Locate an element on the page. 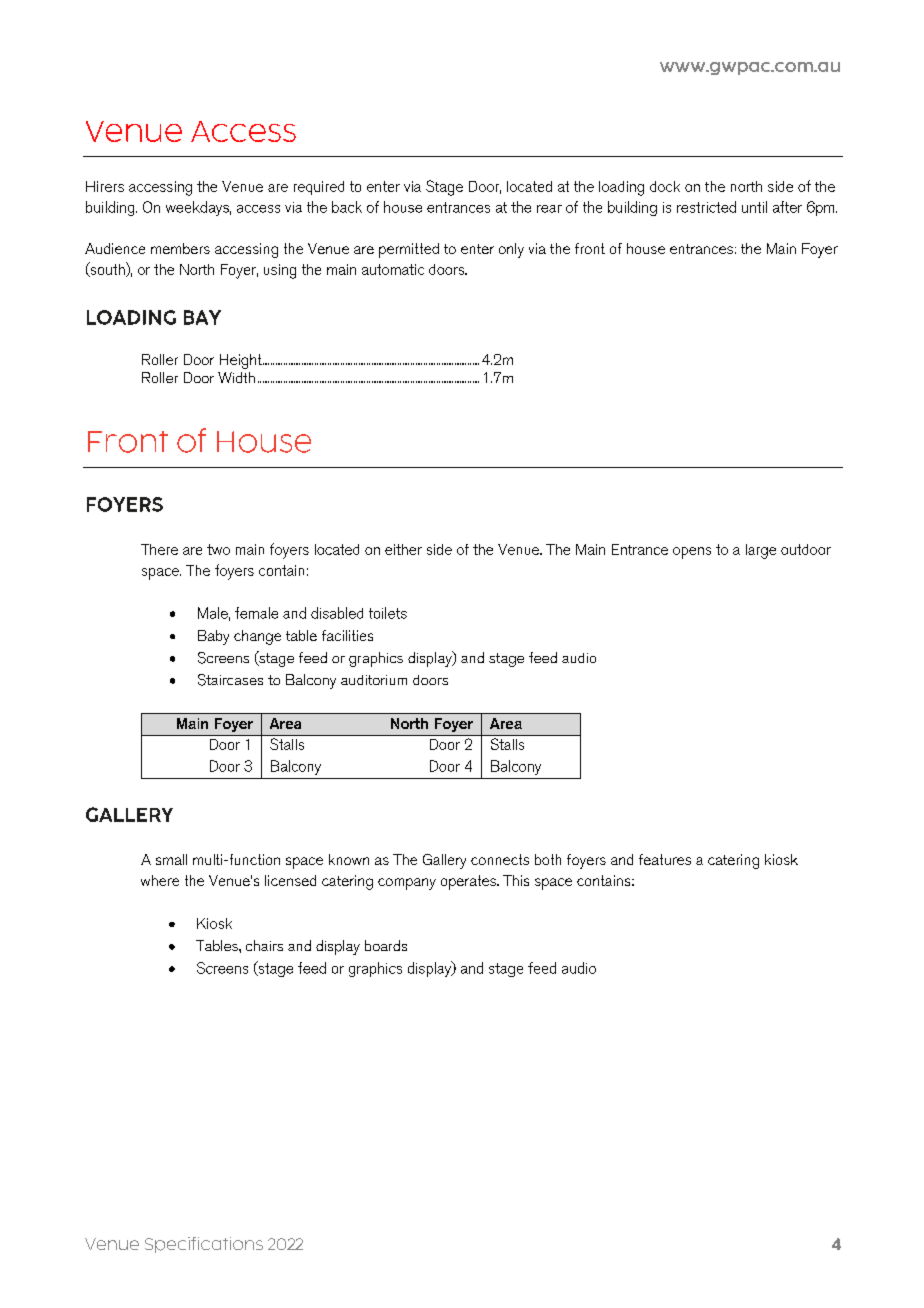  permitted is located at coordinates (409, 250).
